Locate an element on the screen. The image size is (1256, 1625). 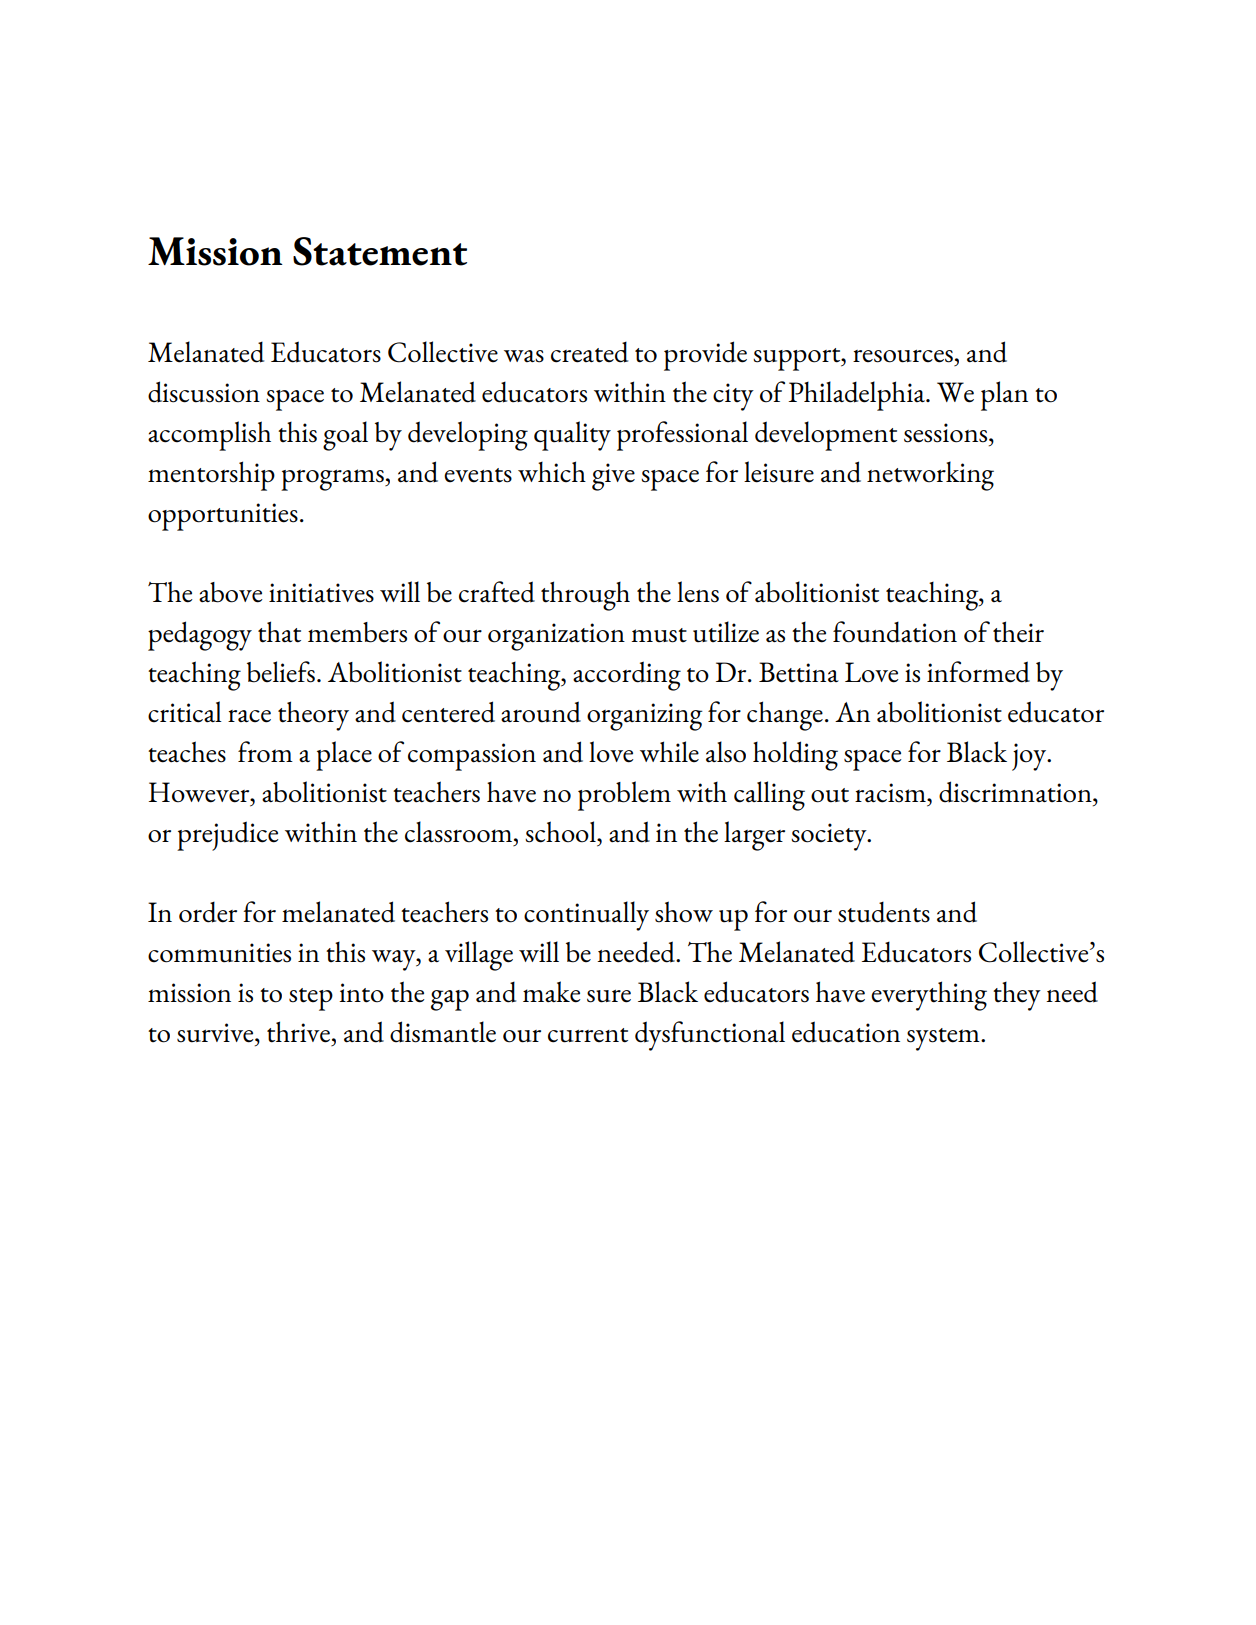
thrive is located at coordinates (298, 1032).
